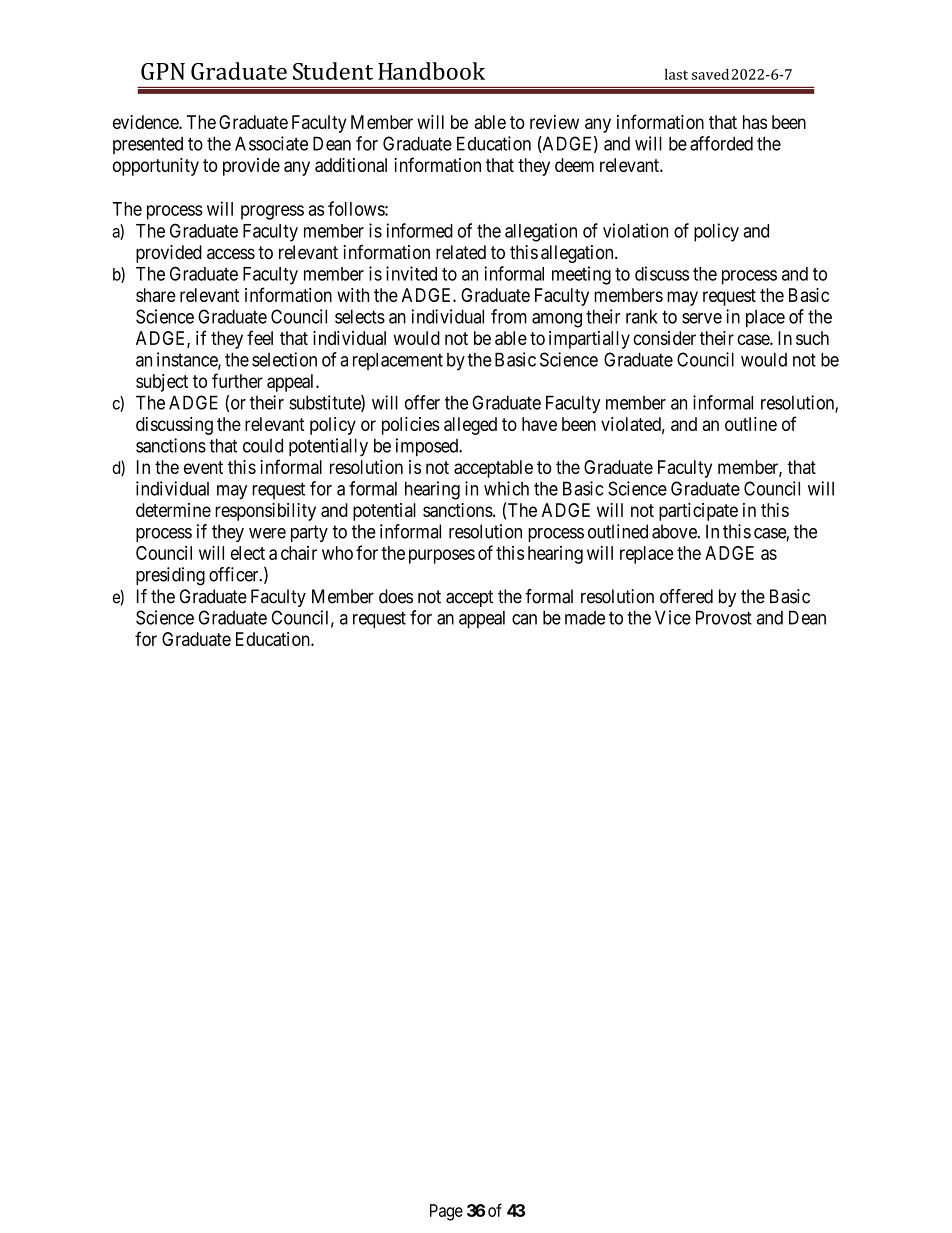  I want to click on Provost, so click(724, 617).
